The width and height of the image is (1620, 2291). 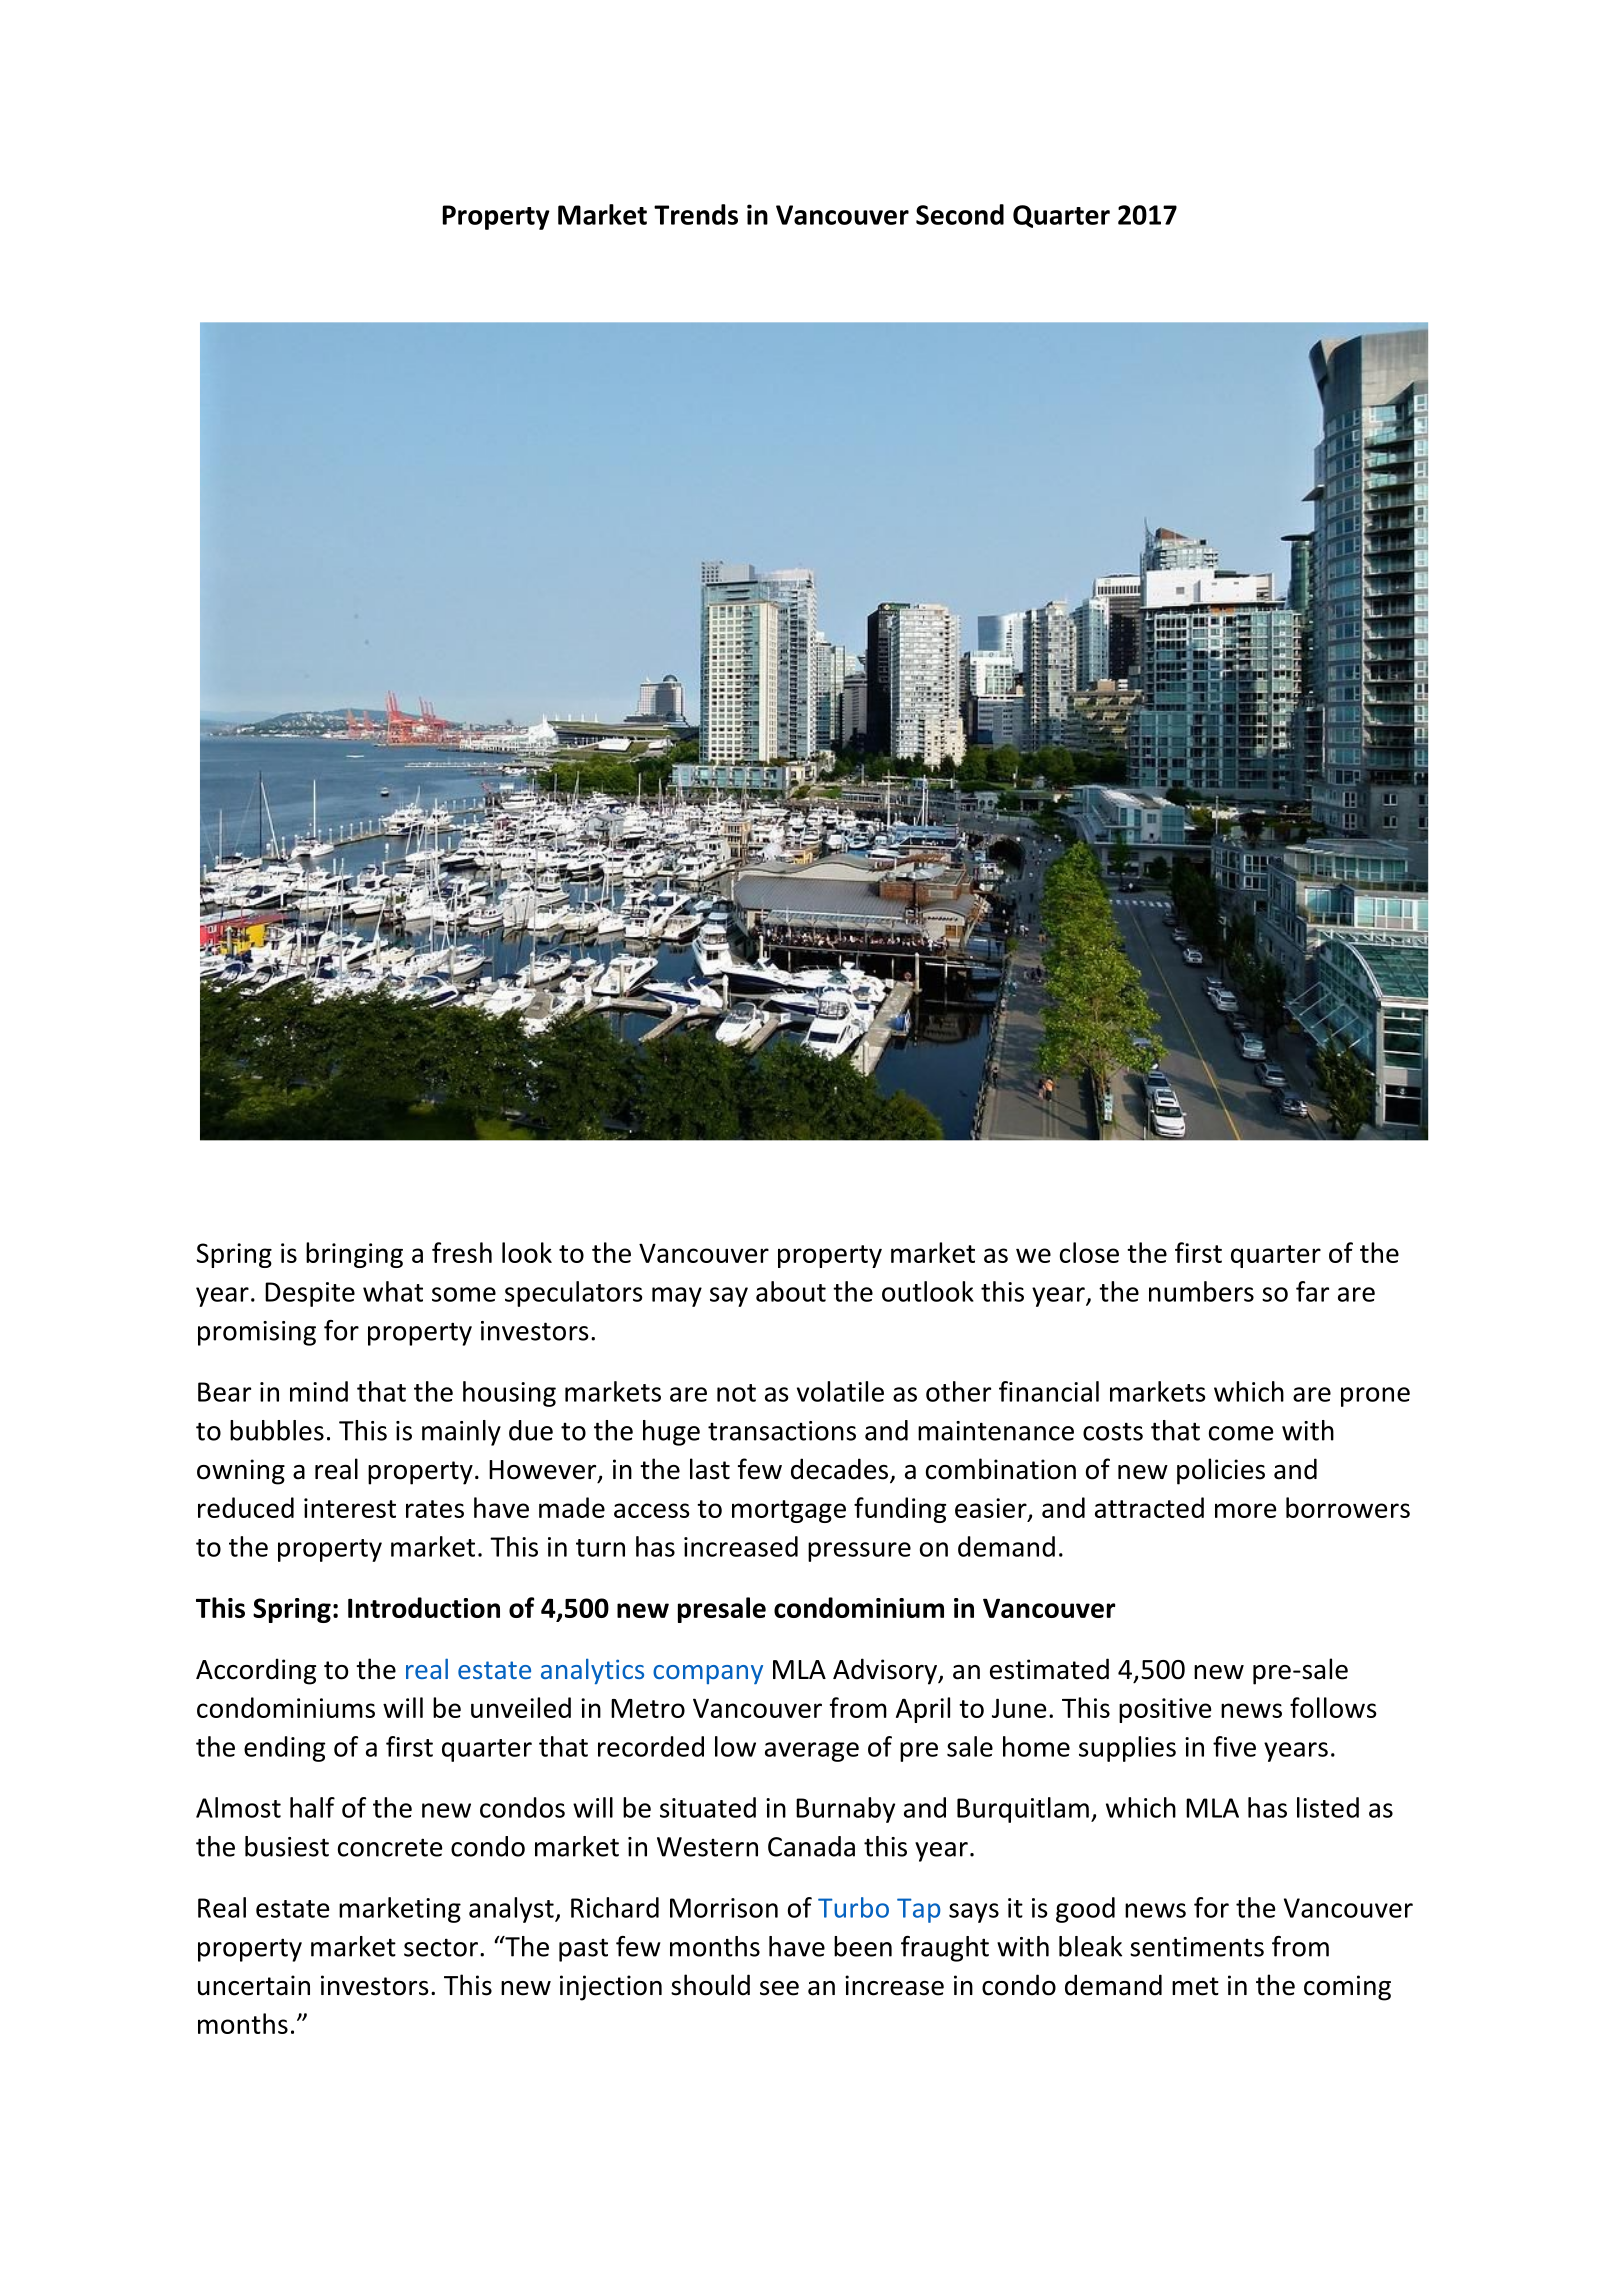 What do you see at coordinates (791, 1291) in the image?
I see `about` at bounding box center [791, 1291].
